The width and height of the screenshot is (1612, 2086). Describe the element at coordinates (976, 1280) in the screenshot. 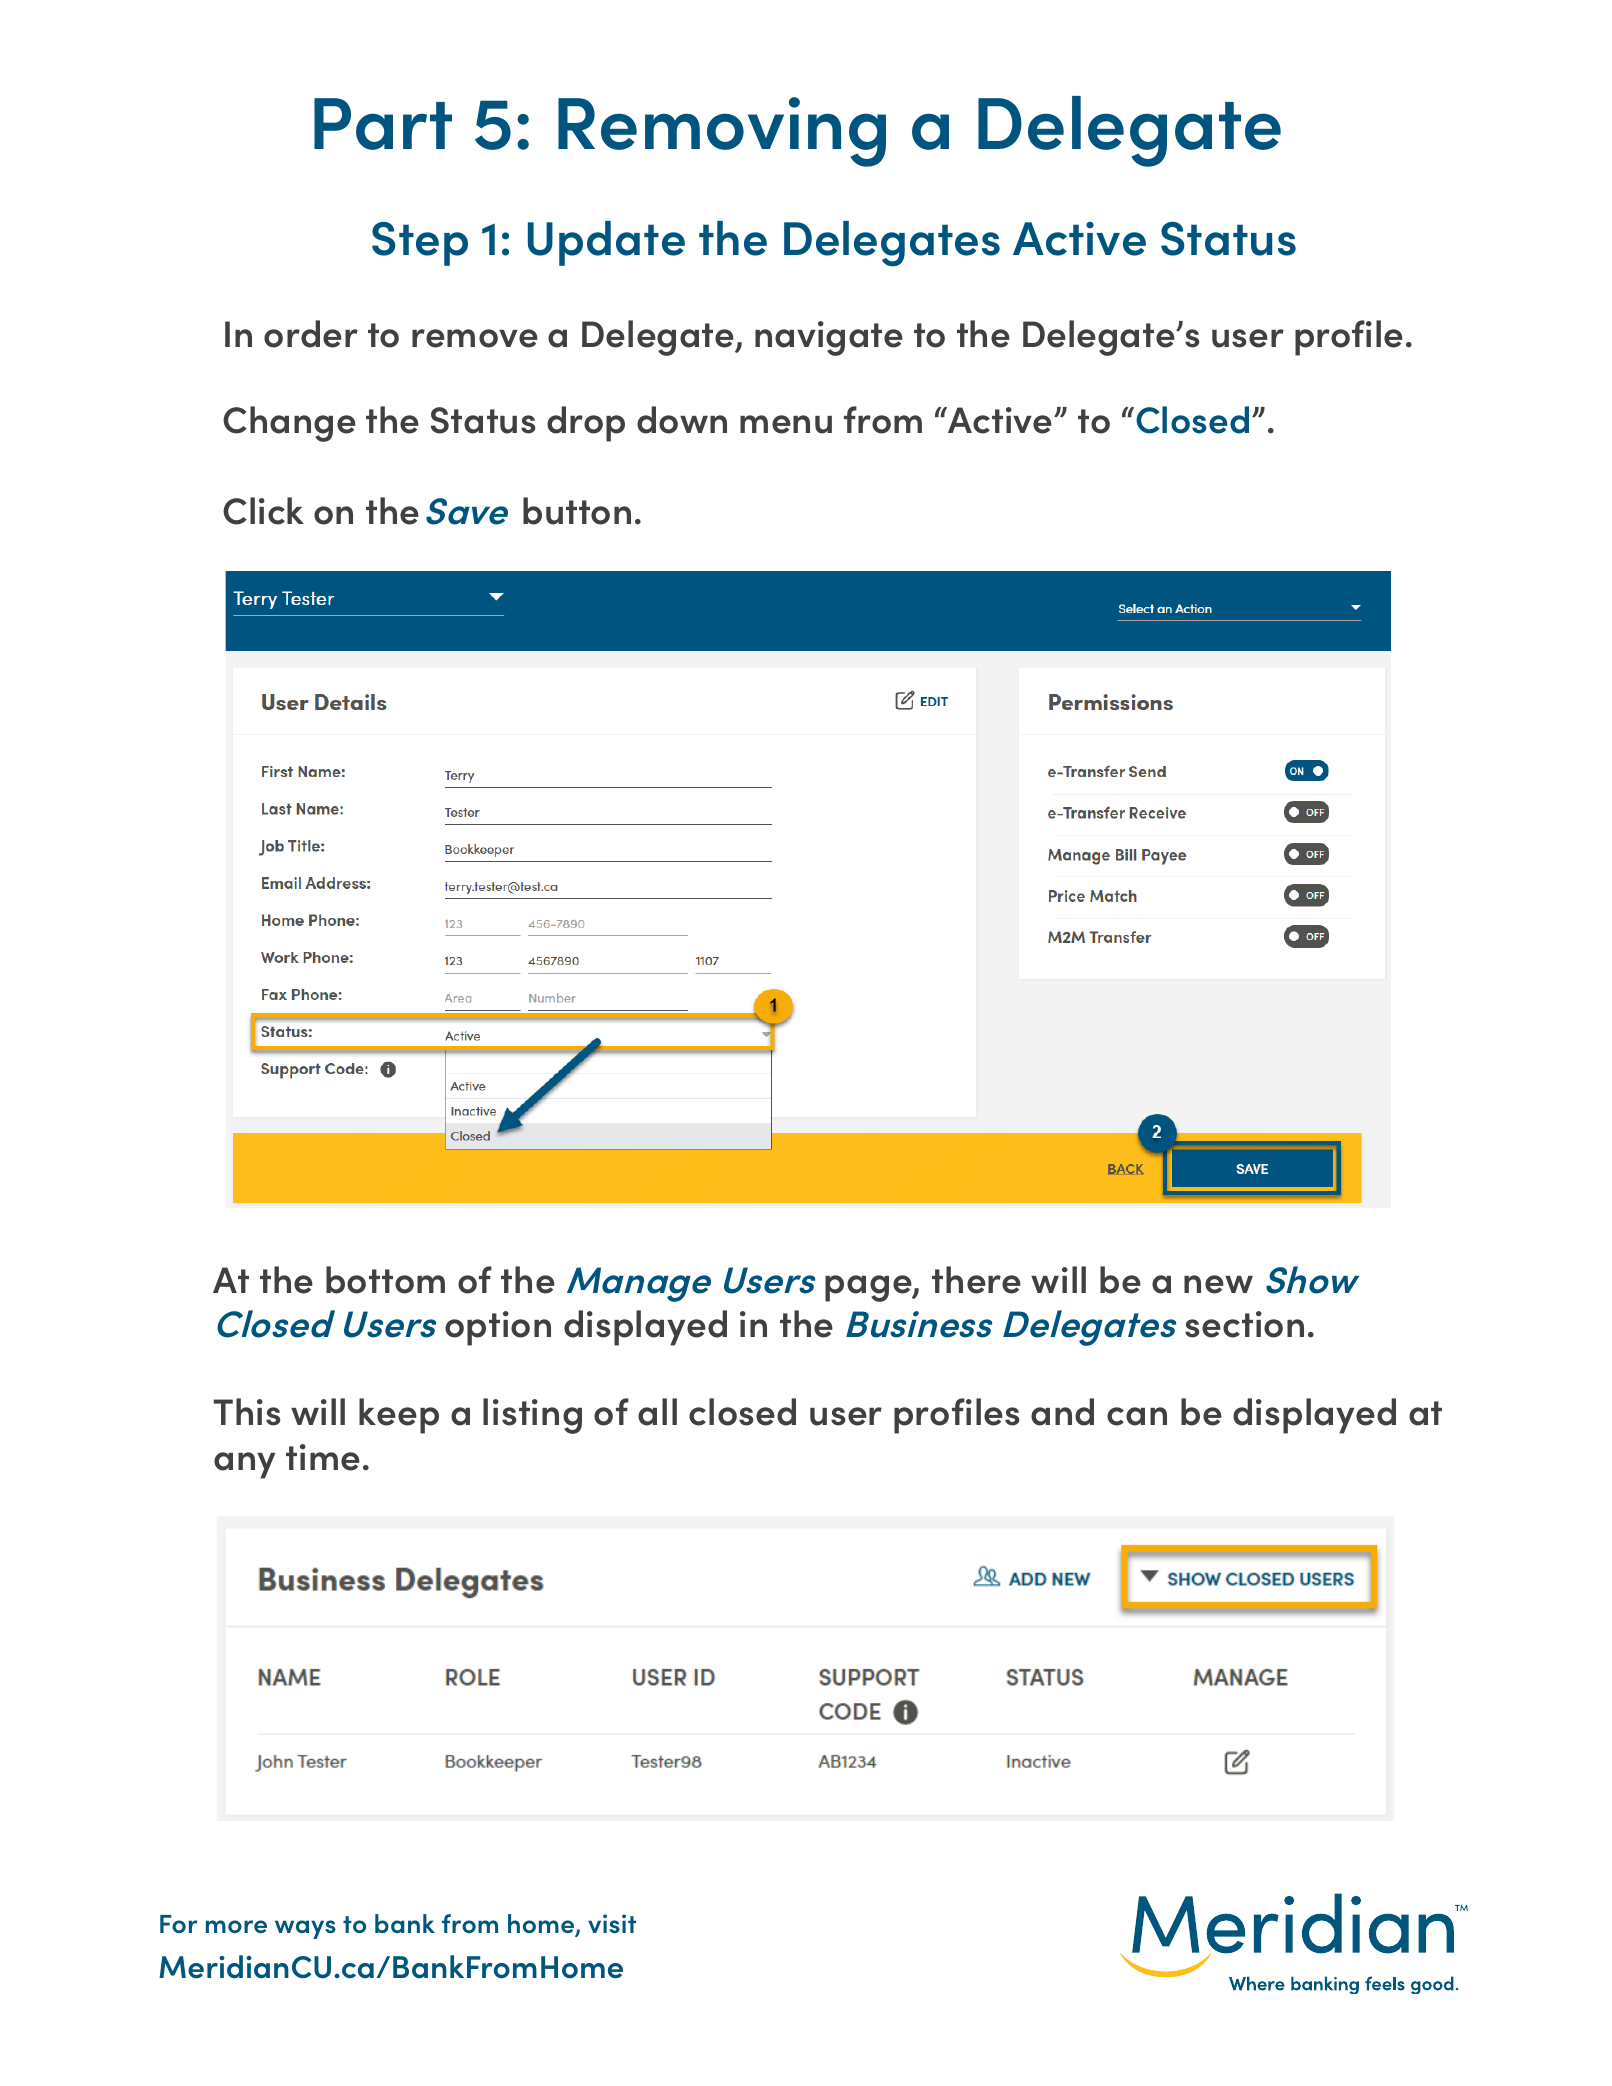

I see `there` at that location.
